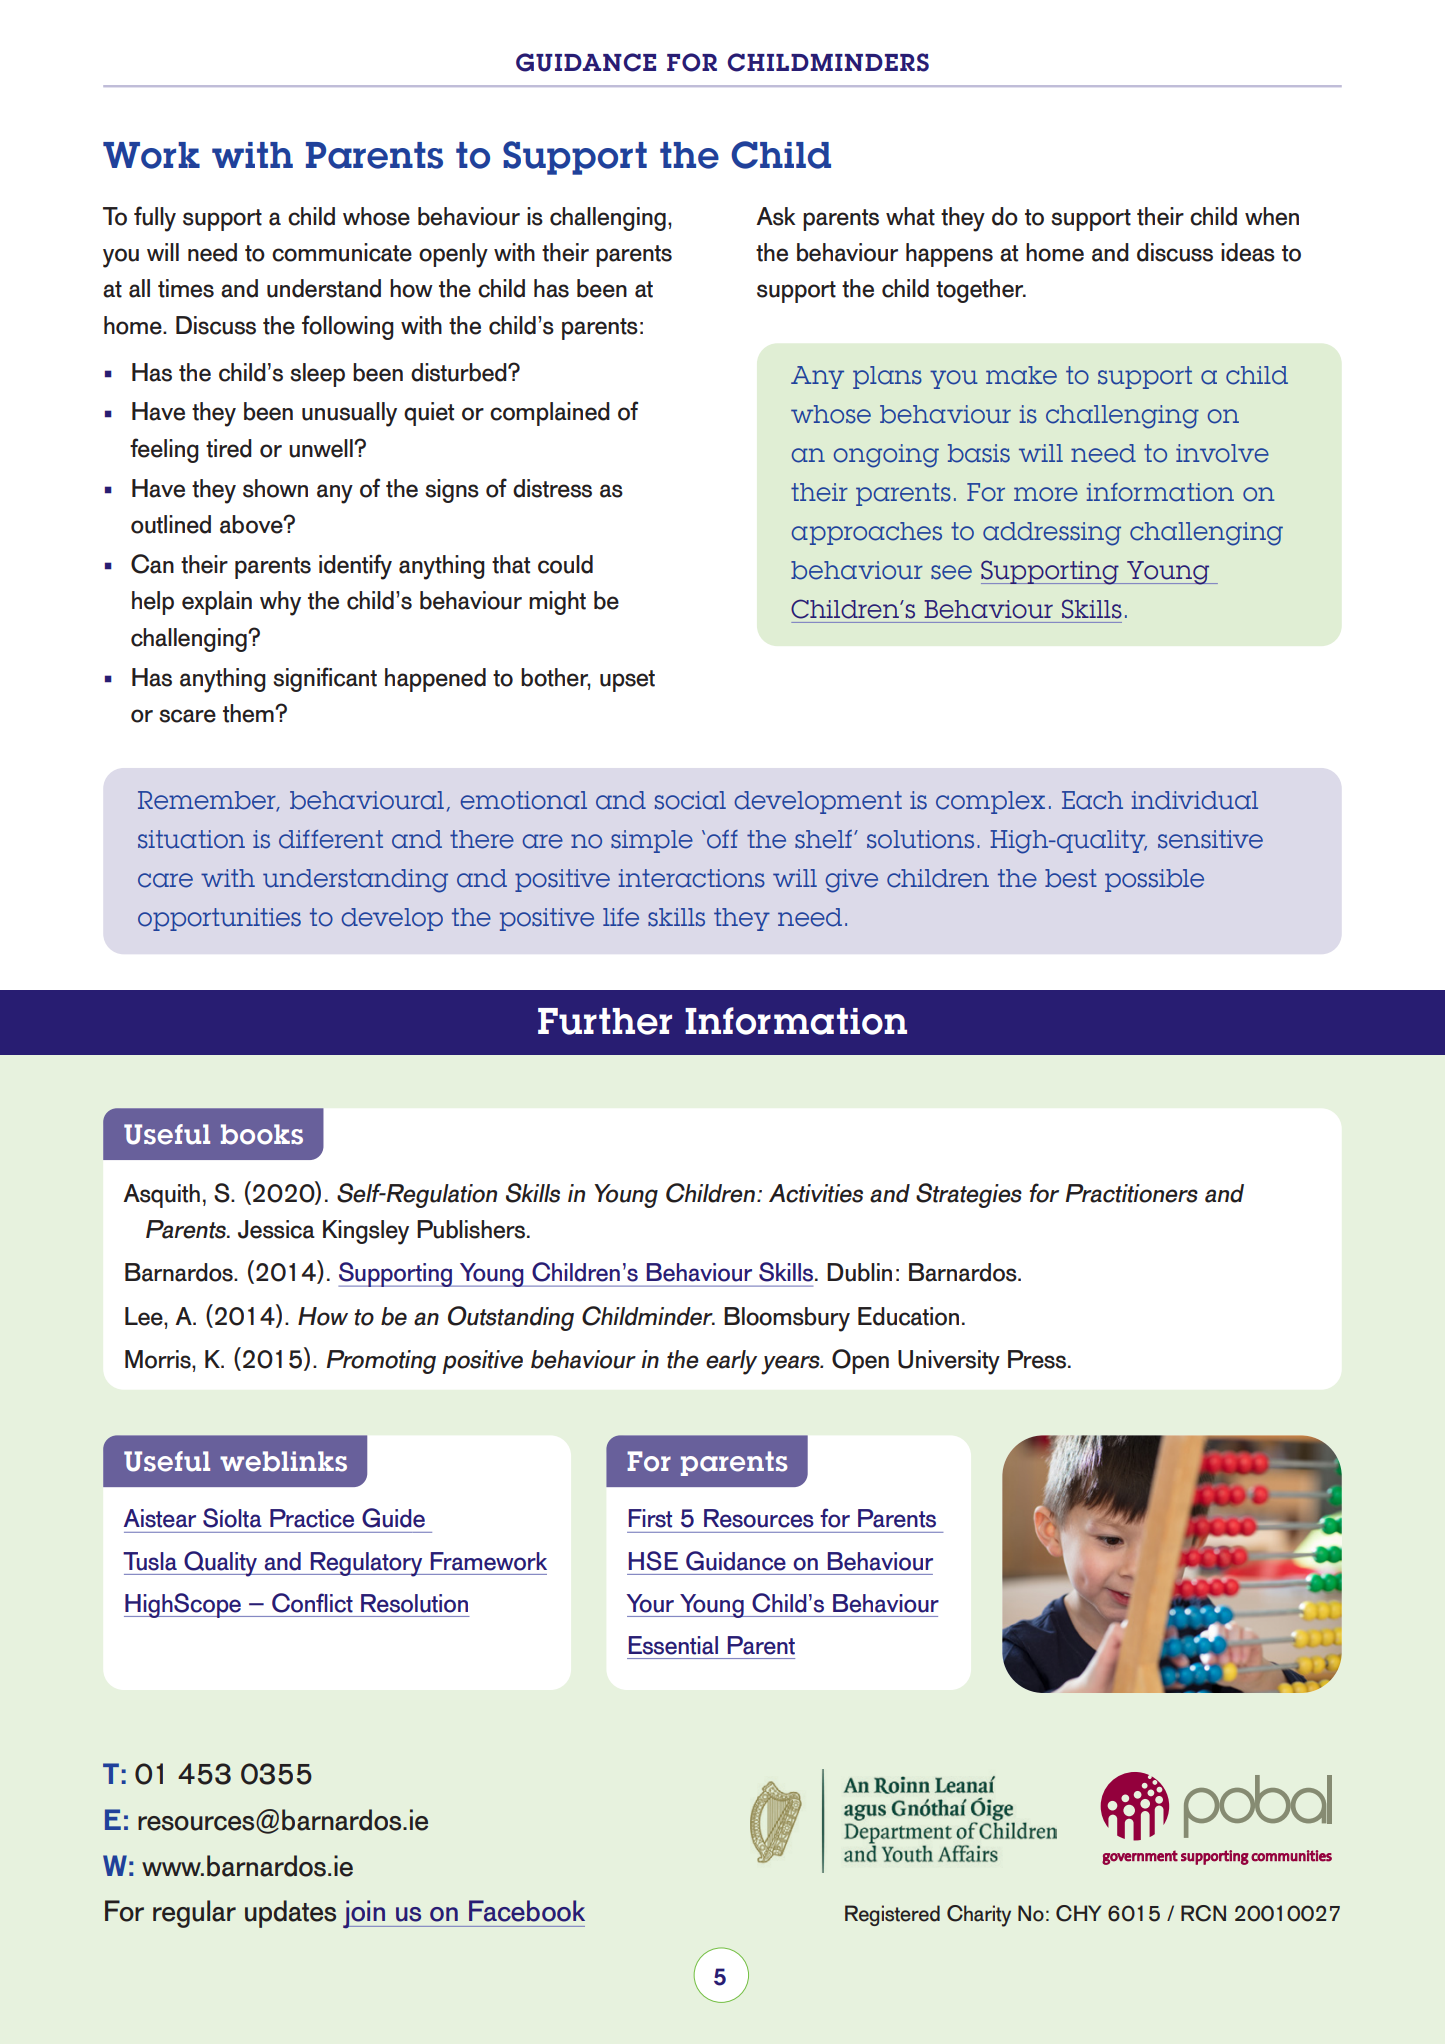 Image resolution: width=1445 pixels, height=2044 pixels. What do you see at coordinates (1154, 880) in the document?
I see `possible` at bounding box center [1154, 880].
